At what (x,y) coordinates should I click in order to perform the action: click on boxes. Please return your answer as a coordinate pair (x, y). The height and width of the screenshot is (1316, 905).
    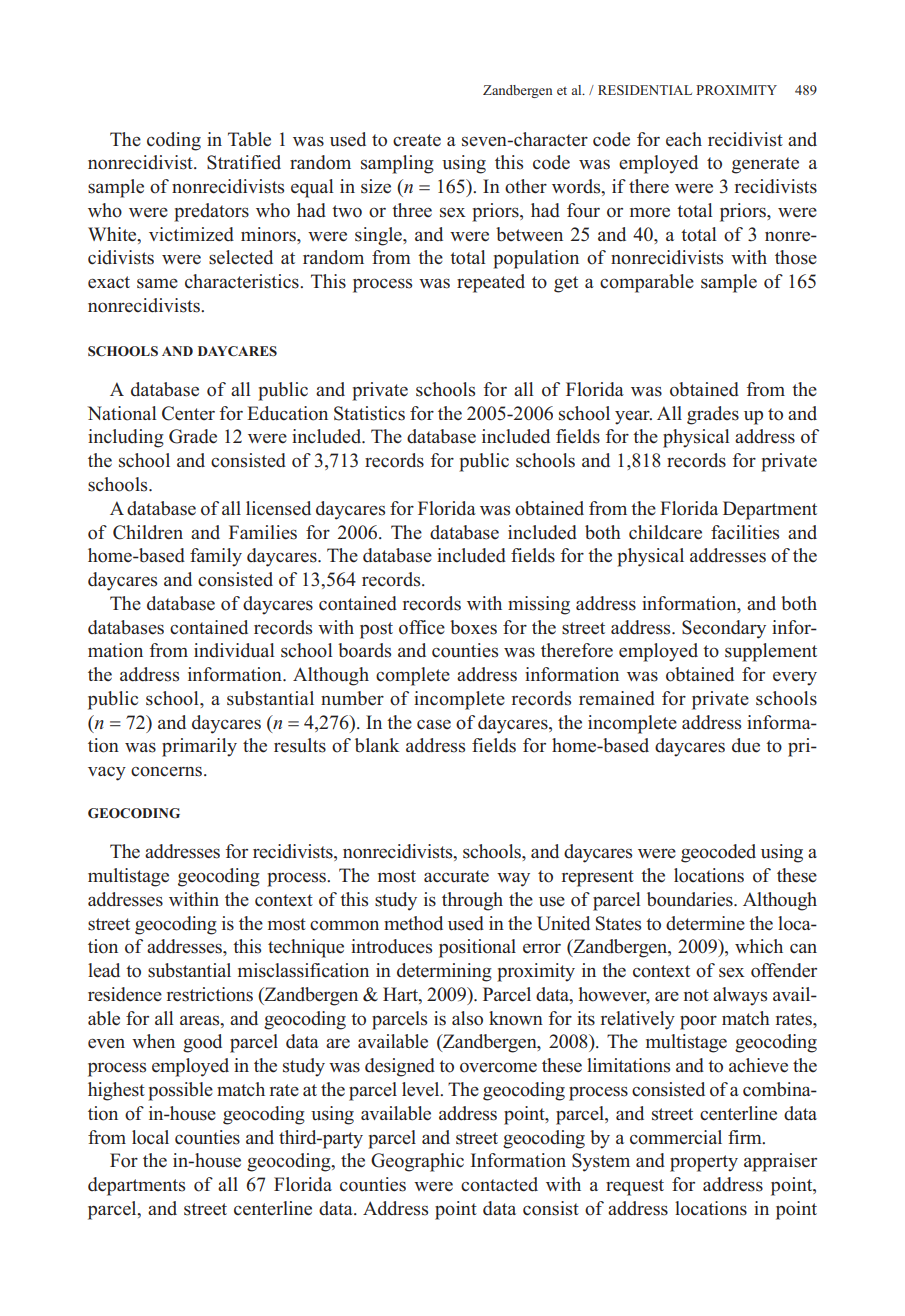
    Looking at the image, I should click on (473, 627).
